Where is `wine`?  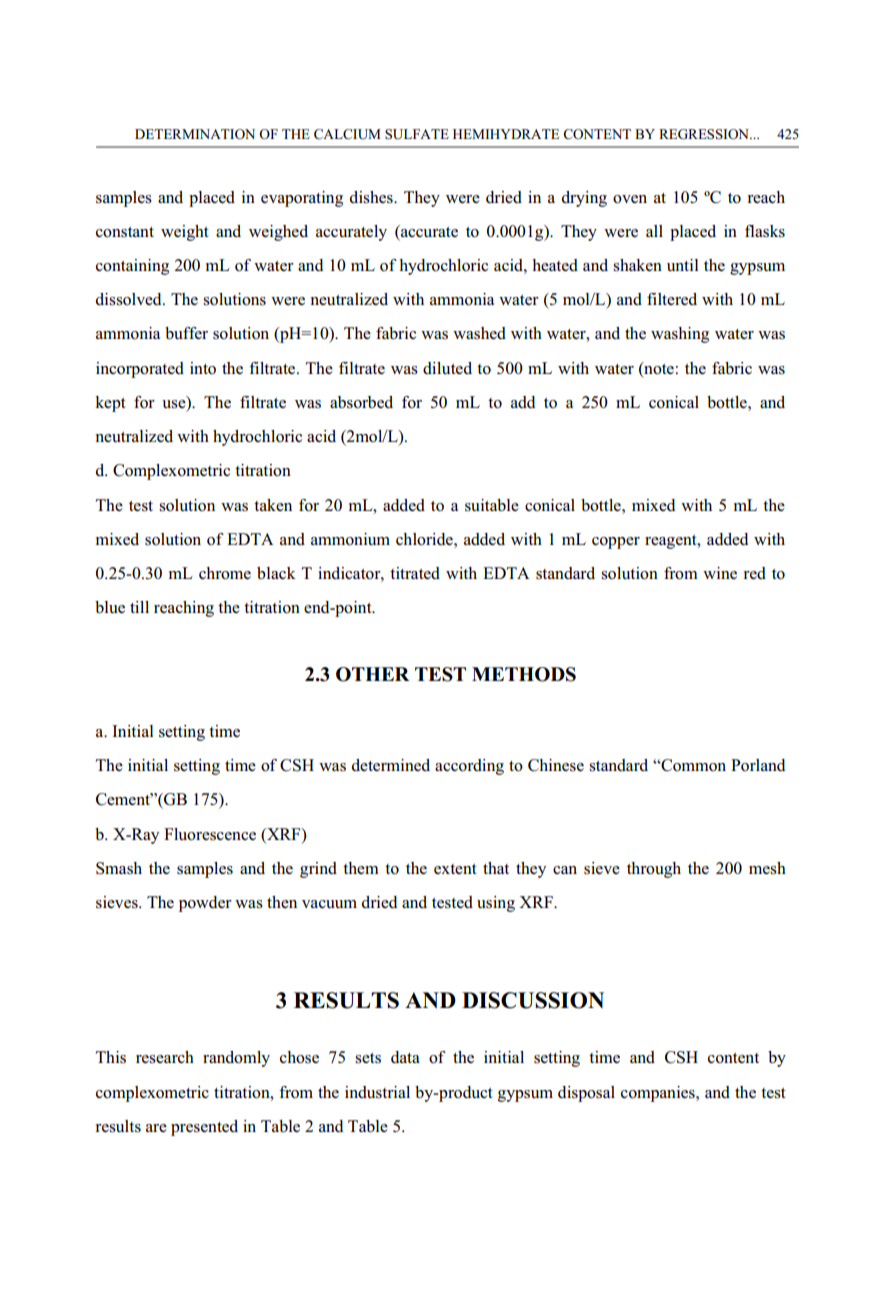
wine is located at coordinates (720, 573).
